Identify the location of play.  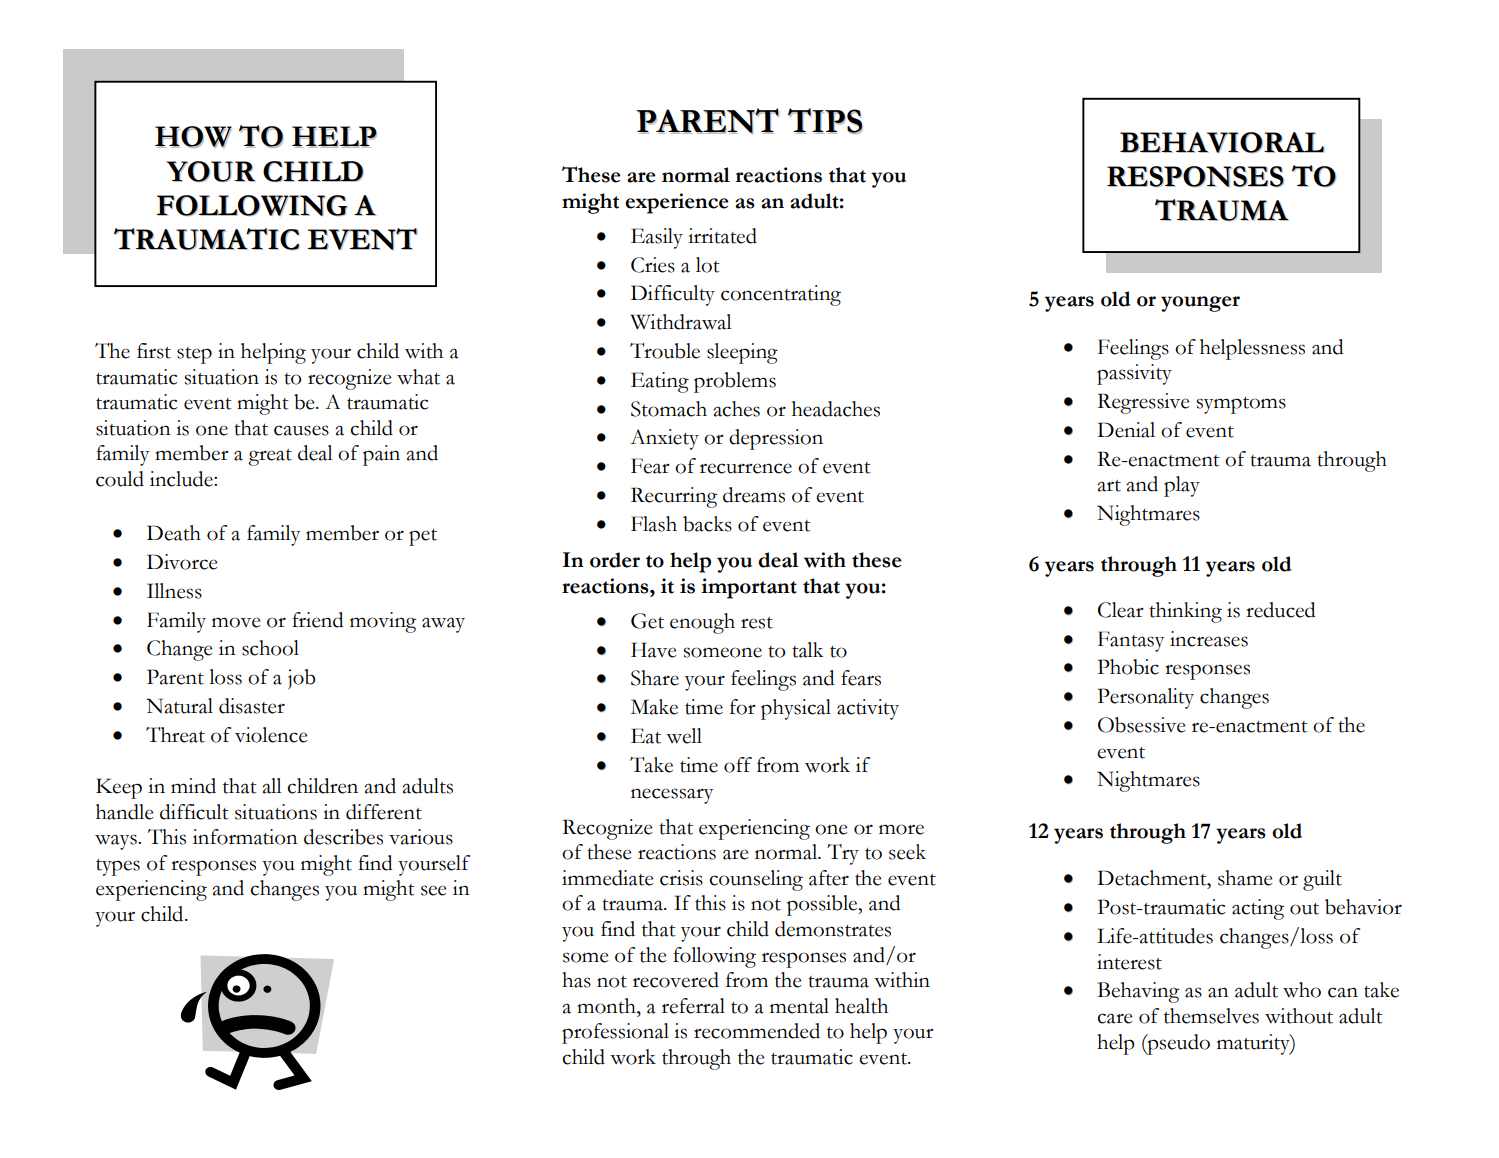
(1182, 486).
